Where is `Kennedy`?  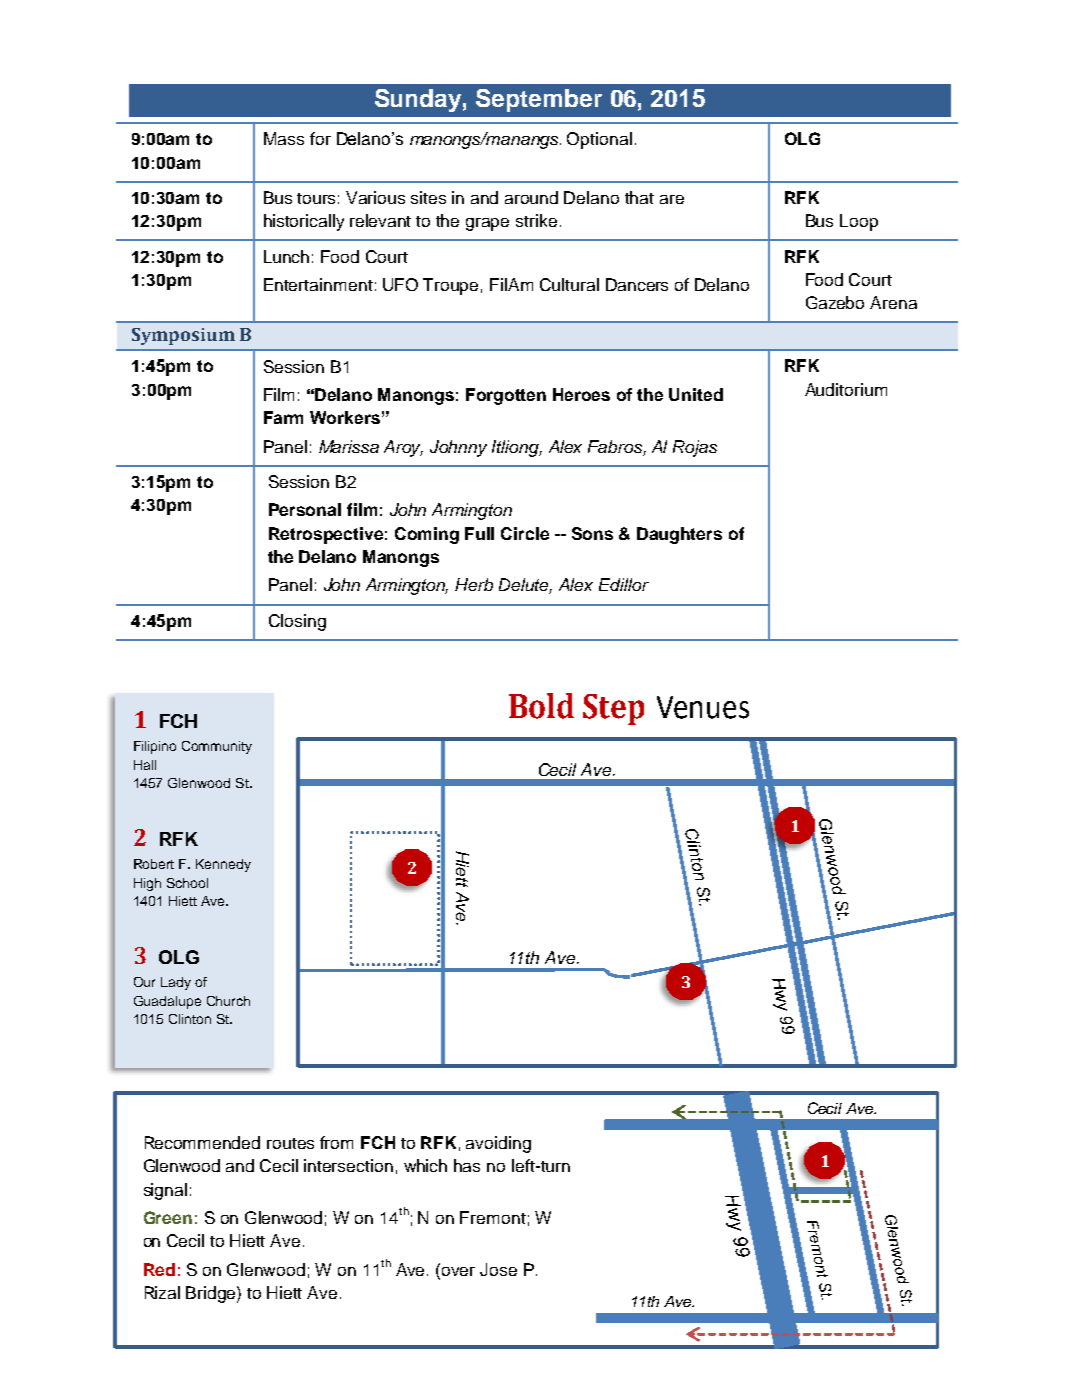
Kennedy is located at coordinates (223, 865).
